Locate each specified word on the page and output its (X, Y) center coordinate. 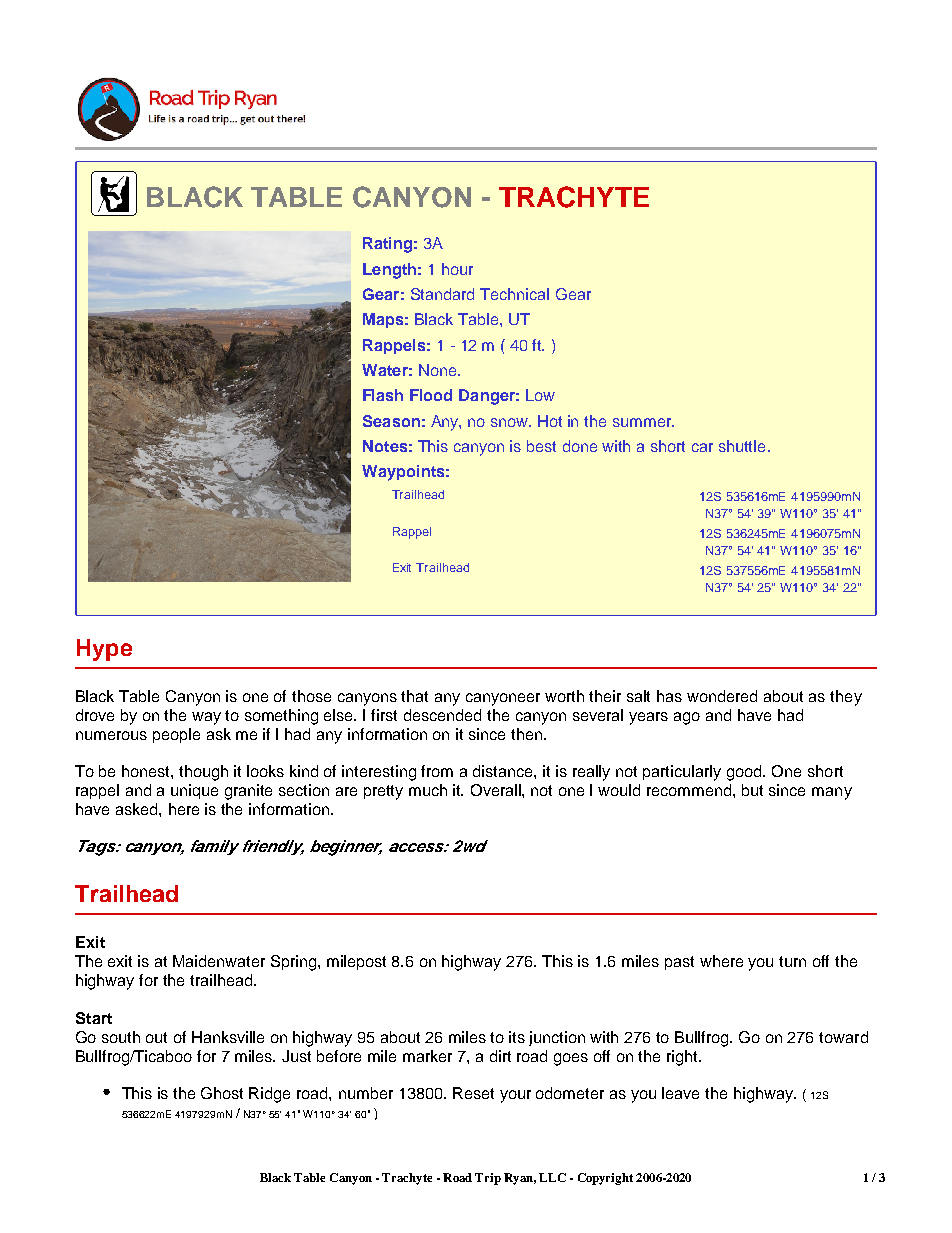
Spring (295, 963)
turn (792, 961)
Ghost (222, 1093)
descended (442, 715)
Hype (104, 650)
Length (389, 271)
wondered (722, 696)
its (517, 1037)
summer (643, 422)
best (541, 446)
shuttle (742, 446)
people (176, 735)
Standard (442, 294)
